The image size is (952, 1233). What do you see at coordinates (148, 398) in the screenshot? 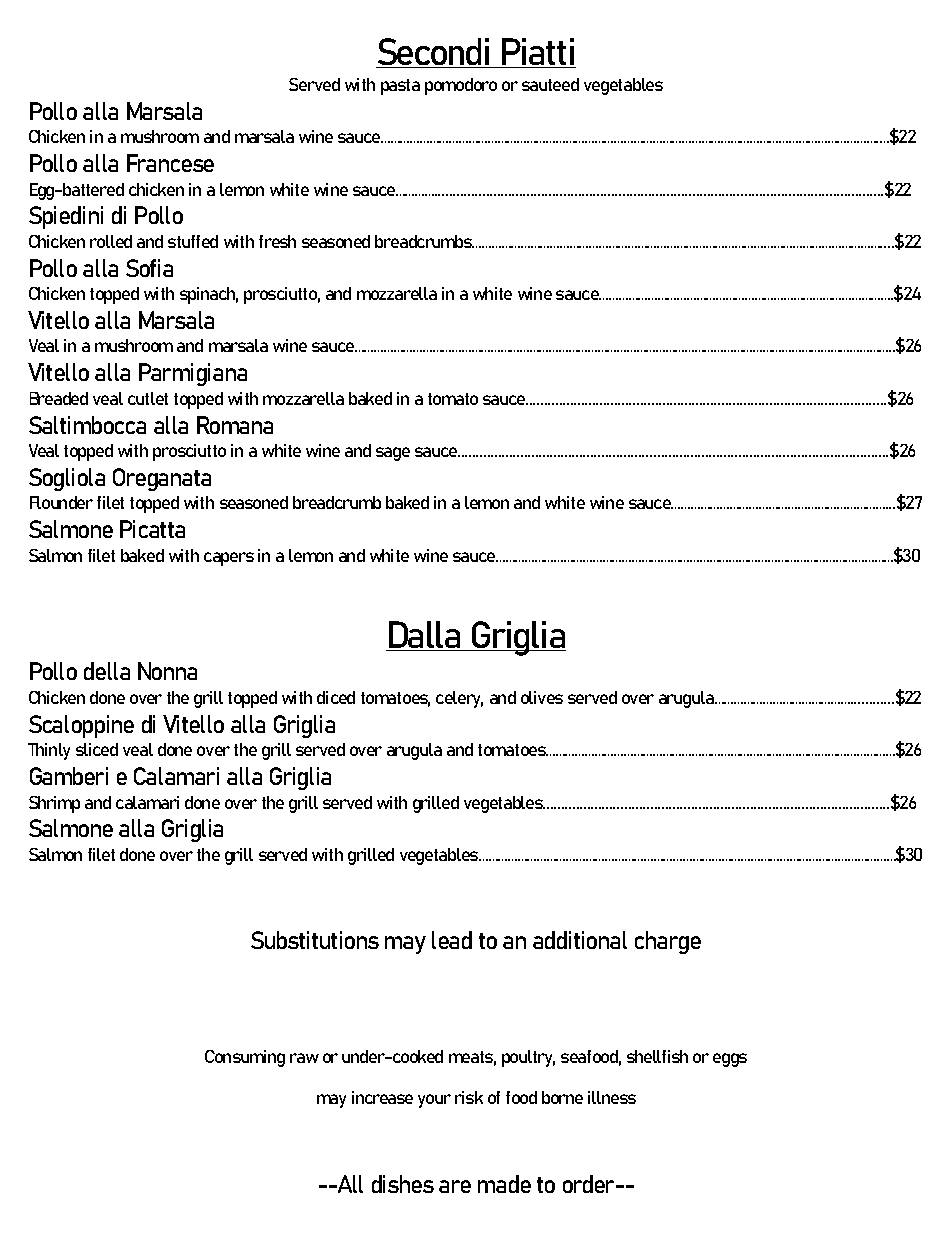
I see `cutlet` at bounding box center [148, 398].
